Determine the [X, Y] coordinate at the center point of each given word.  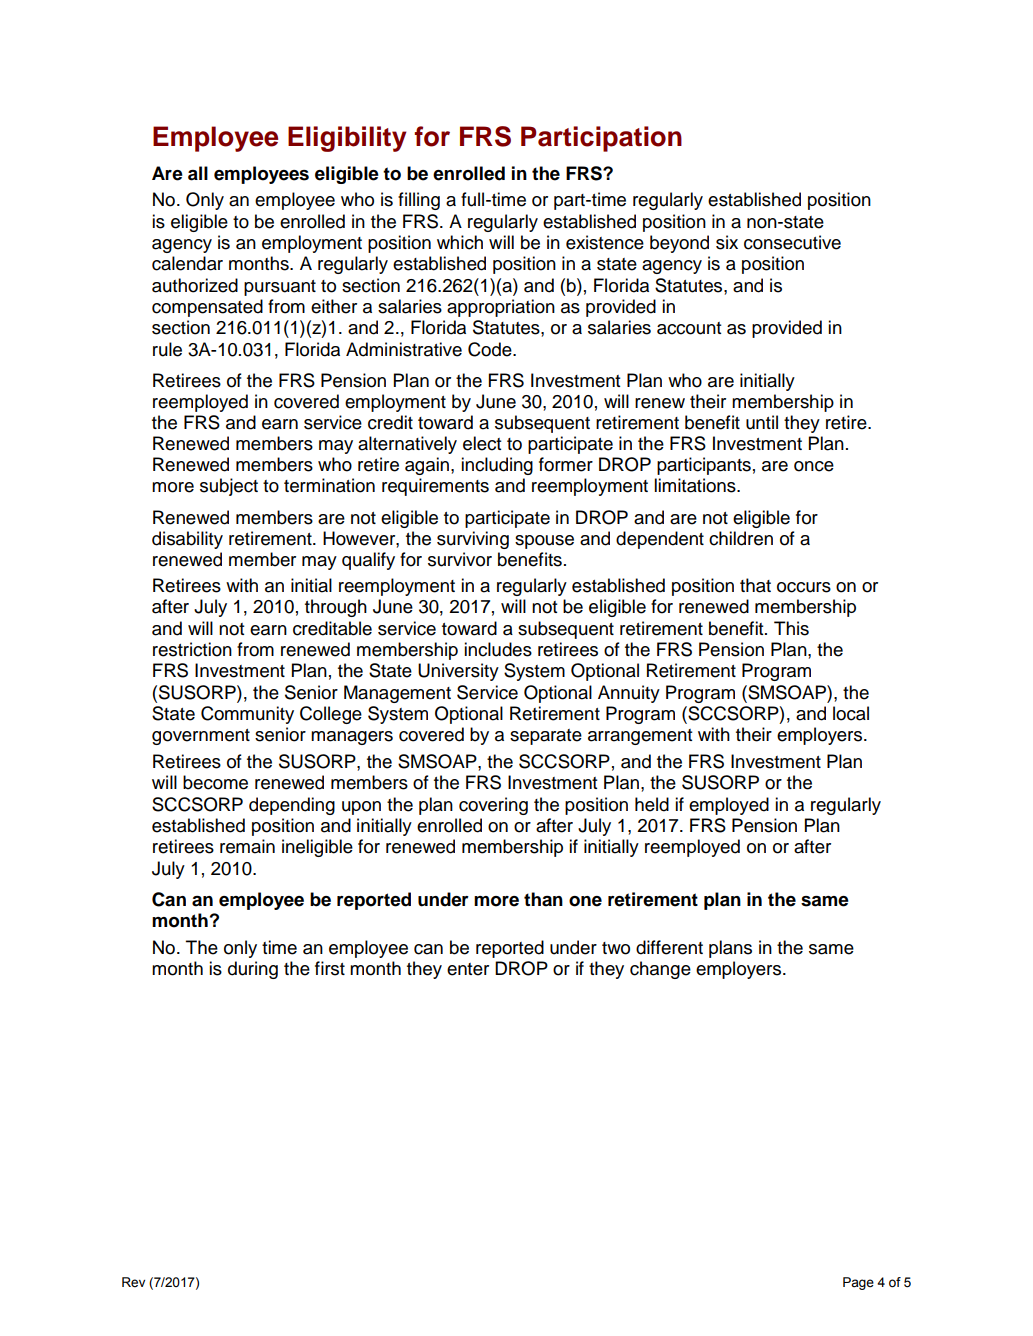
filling [419, 201]
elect [482, 443]
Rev [133, 1282]
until [762, 422]
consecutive [792, 242]
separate [546, 737]
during [253, 970]
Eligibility [347, 139]
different [669, 947]
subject [229, 487]
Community [247, 715]
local [851, 713]
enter [468, 969]
